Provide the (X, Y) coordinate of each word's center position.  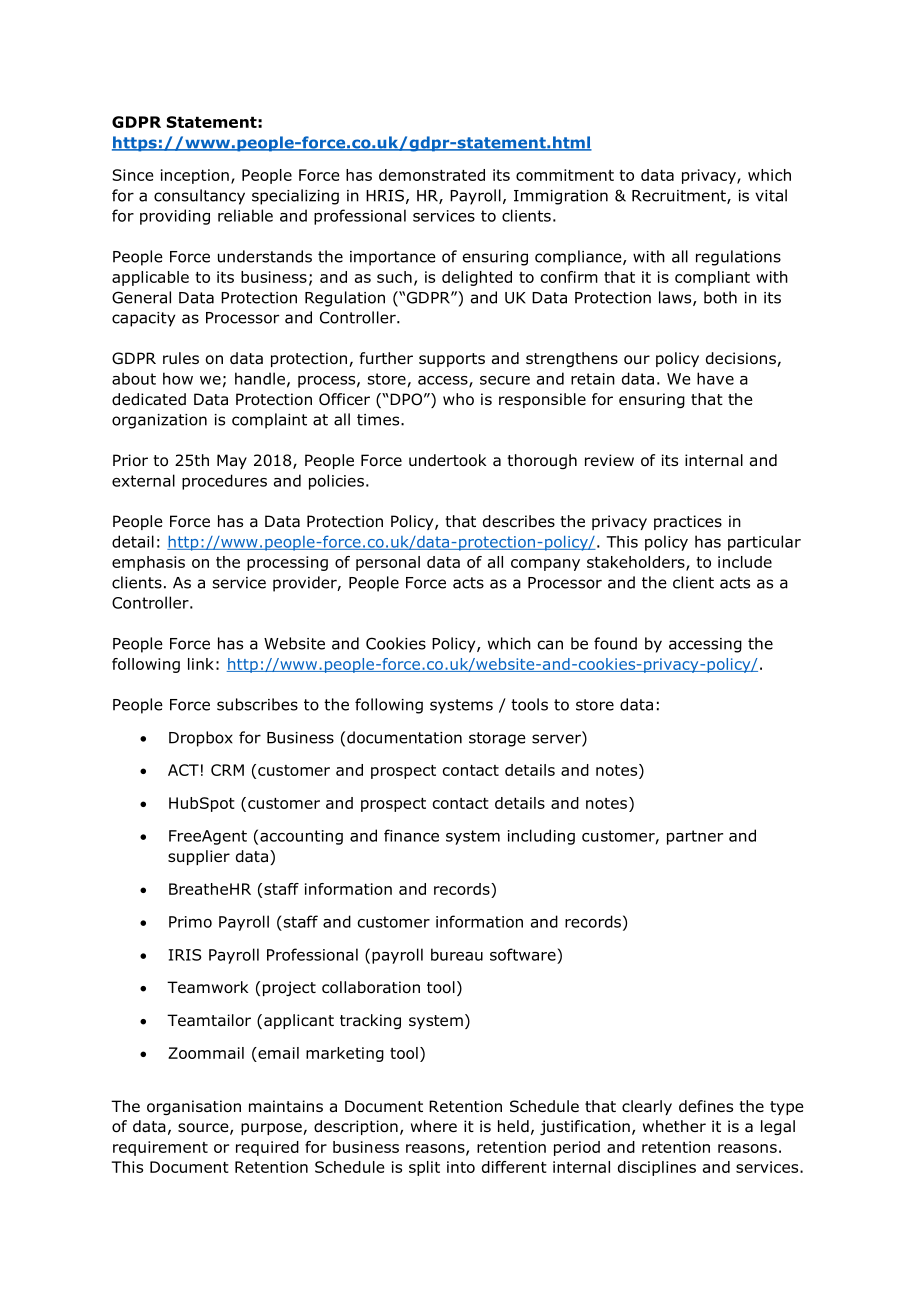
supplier (199, 857)
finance (411, 835)
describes (519, 521)
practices (688, 522)
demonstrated (432, 175)
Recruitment (680, 197)
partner (695, 837)
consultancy (199, 197)
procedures (224, 482)
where (434, 1126)
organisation (194, 1107)
